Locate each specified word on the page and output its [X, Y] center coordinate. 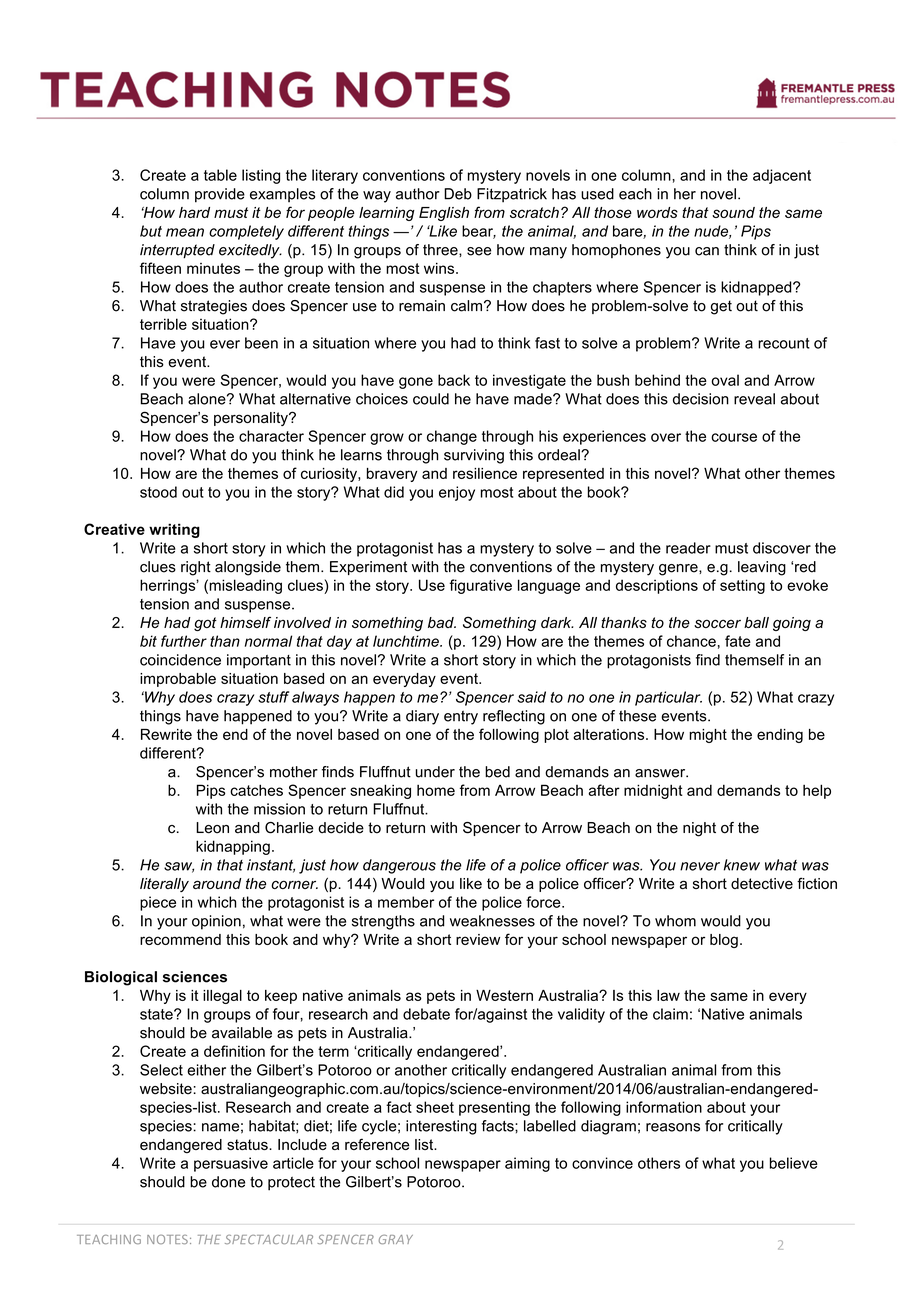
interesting [441, 1127]
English [444, 214]
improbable [178, 680]
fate [738, 641]
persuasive [231, 1164]
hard [194, 212]
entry [461, 718]
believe [794, 1163]
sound [733, 212]
